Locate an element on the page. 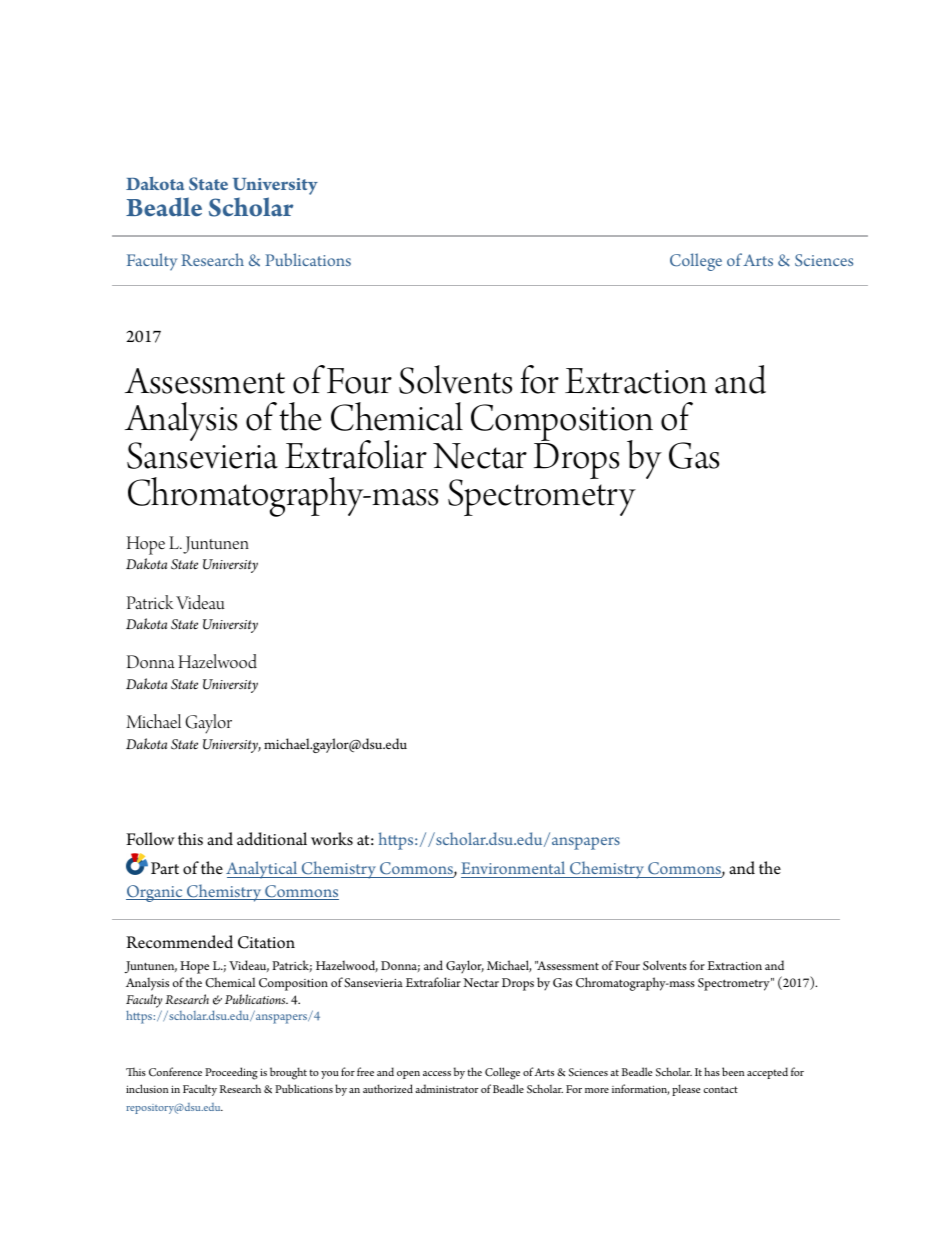 This page has height=1233, width=952. works is located at coordinates (332, 839).
